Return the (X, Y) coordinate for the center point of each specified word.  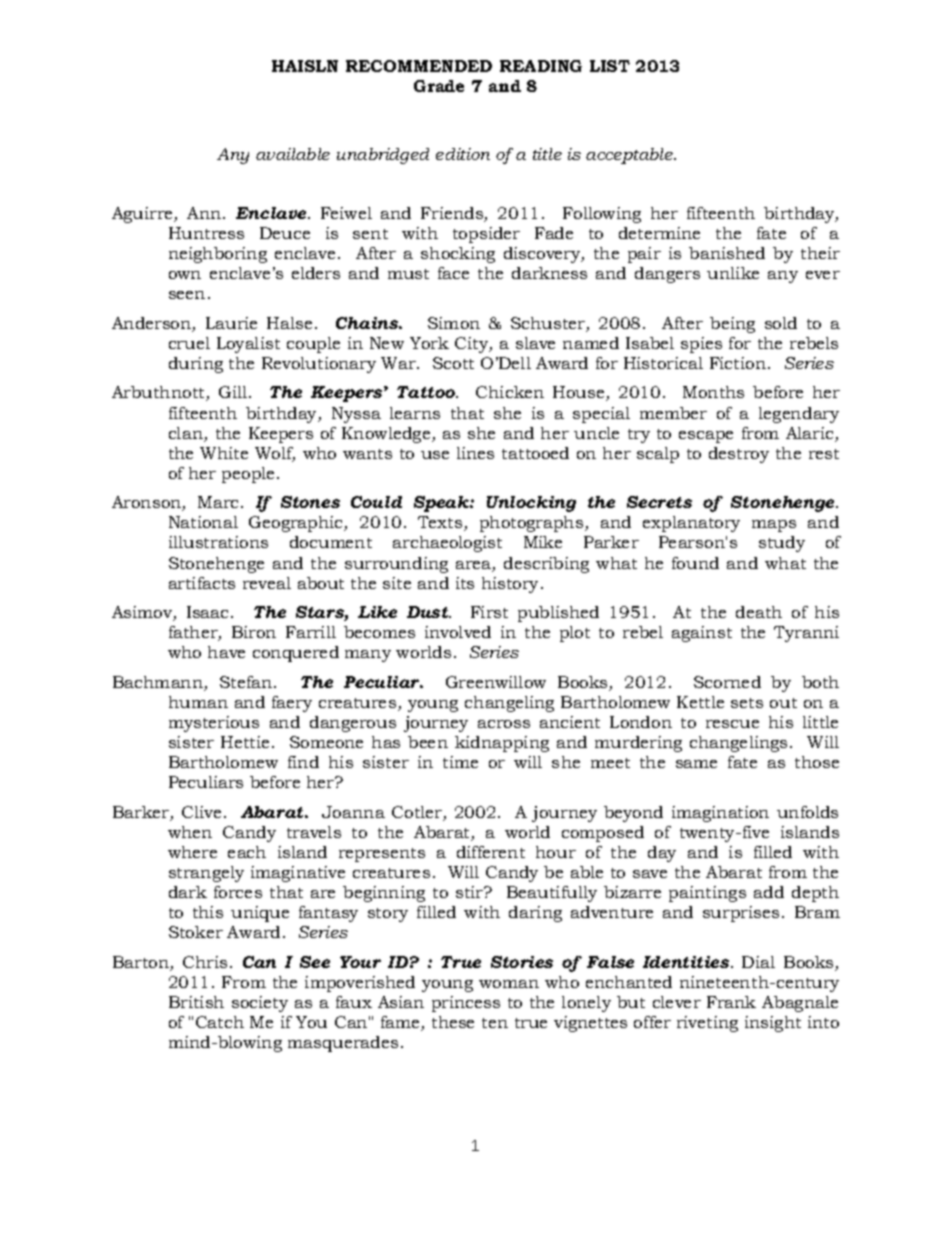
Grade (439, 86)
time (460, 762)
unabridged (383, 156)
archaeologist (447, 544)
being (732, 325)
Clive (201, 812)
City (473, 345)
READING (541, 66)
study (782, 544)
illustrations (218, 542)
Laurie (231, 323)
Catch (220, 1022)
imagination (720, 814)
